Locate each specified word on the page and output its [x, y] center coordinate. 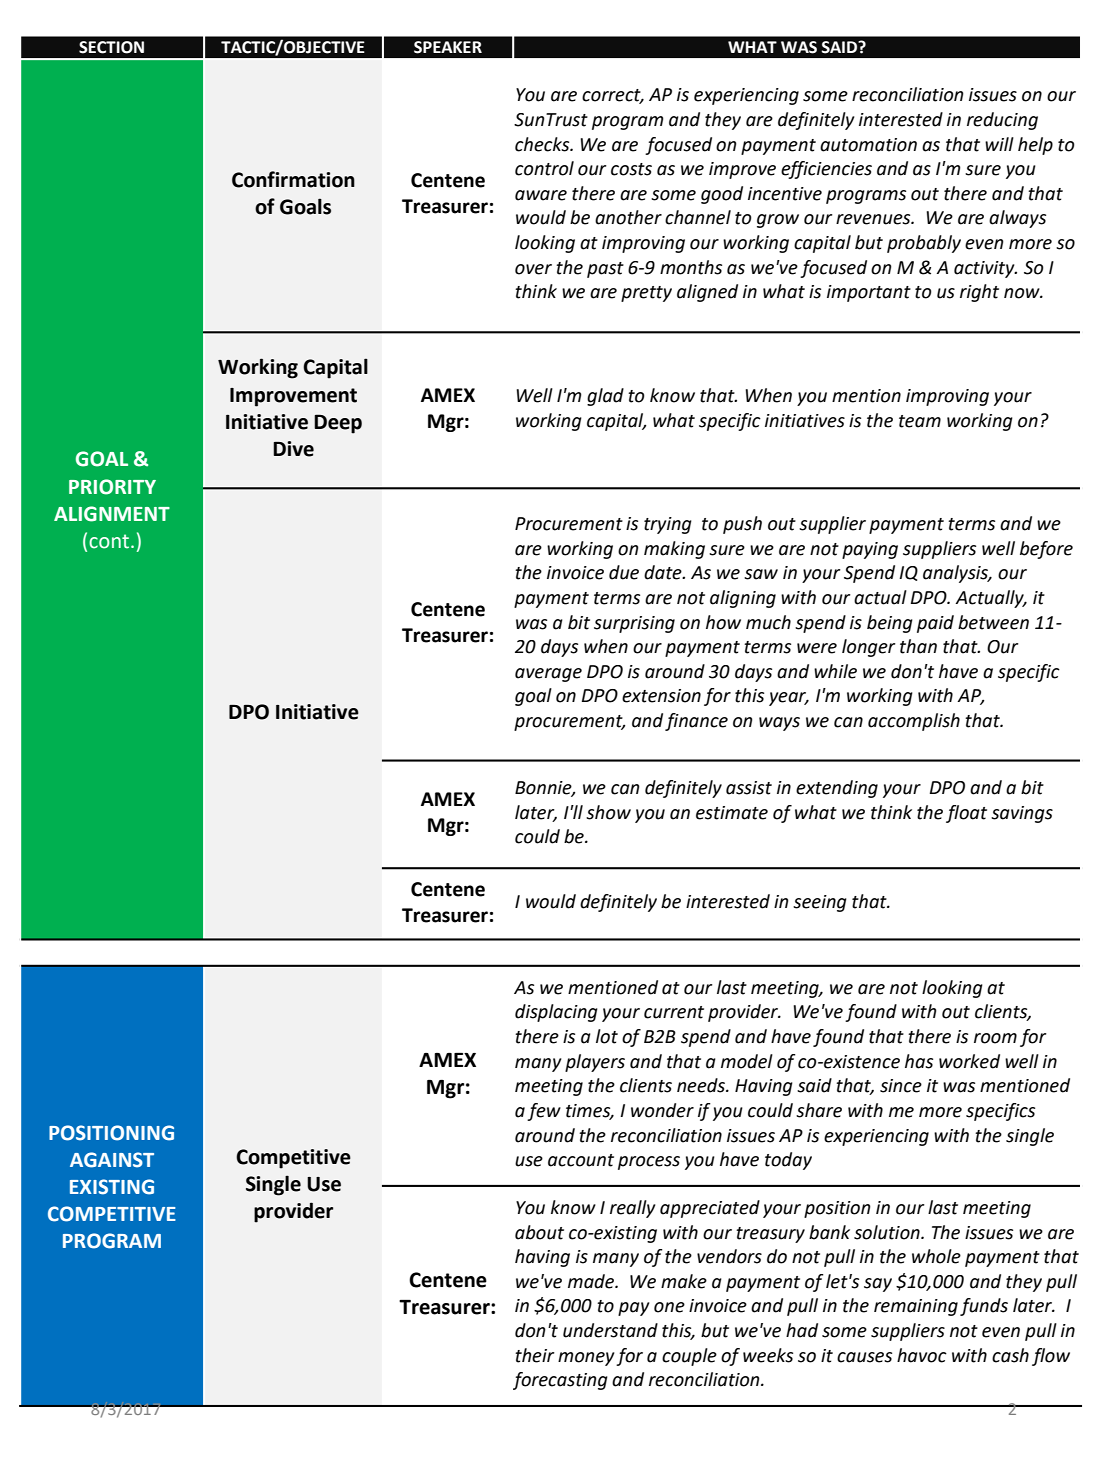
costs [631, 169]
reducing [1002, 121]
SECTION [111, 47]
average [548, 675]
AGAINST [112, 1160]
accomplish [914, 722]
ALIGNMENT [112, 514]
